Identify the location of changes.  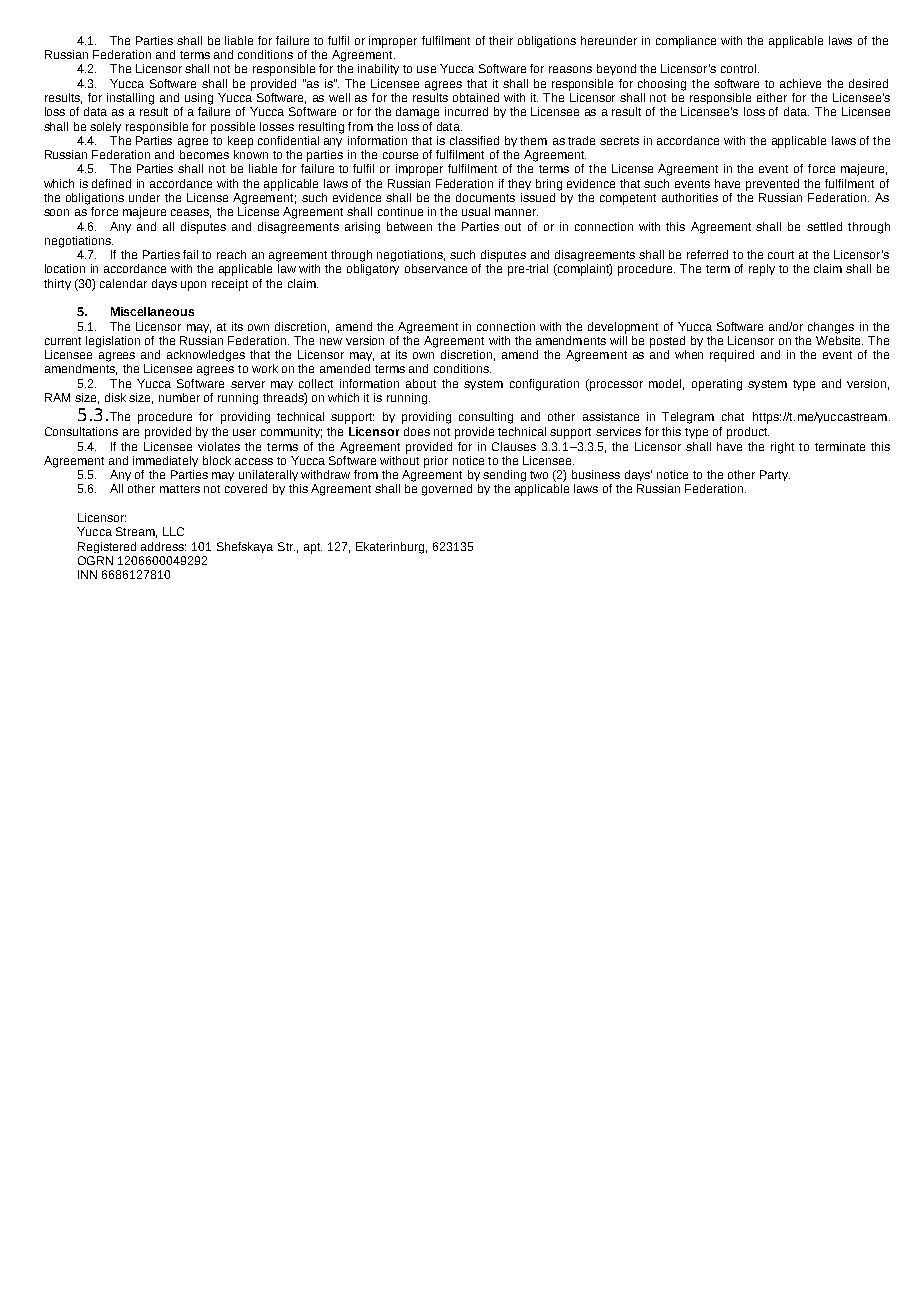
(831, 328).
